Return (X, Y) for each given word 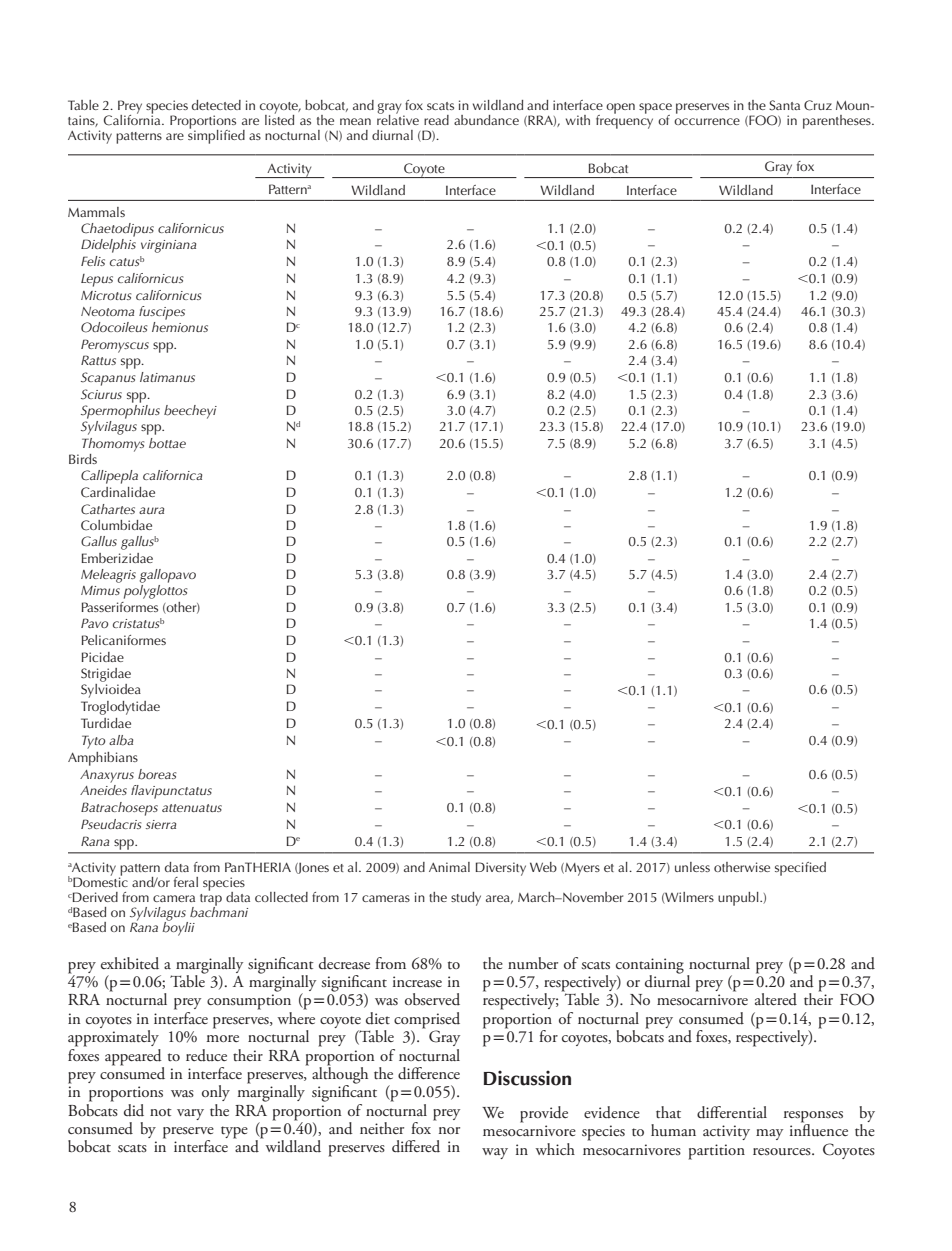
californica (172, 475)
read (436, 120)
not (161, 1112)
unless (692, 867)
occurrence (707, 121)
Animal (449, 867)
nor (449, 1130)
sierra (161, 824)
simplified (216, 135)
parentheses (838, 122)
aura (151, 510)
